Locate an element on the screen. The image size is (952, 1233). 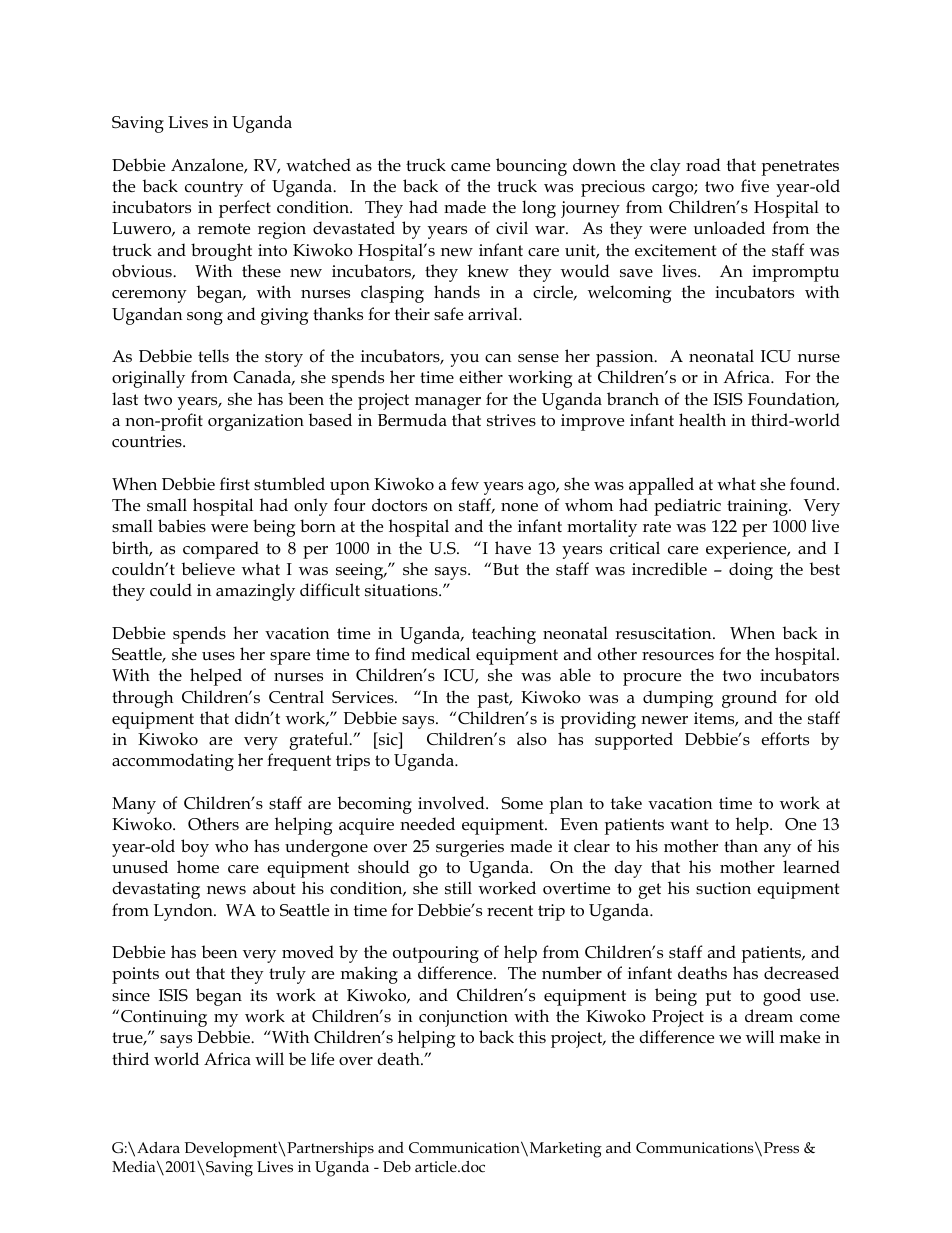
came is located at coordinates (470, 167).
